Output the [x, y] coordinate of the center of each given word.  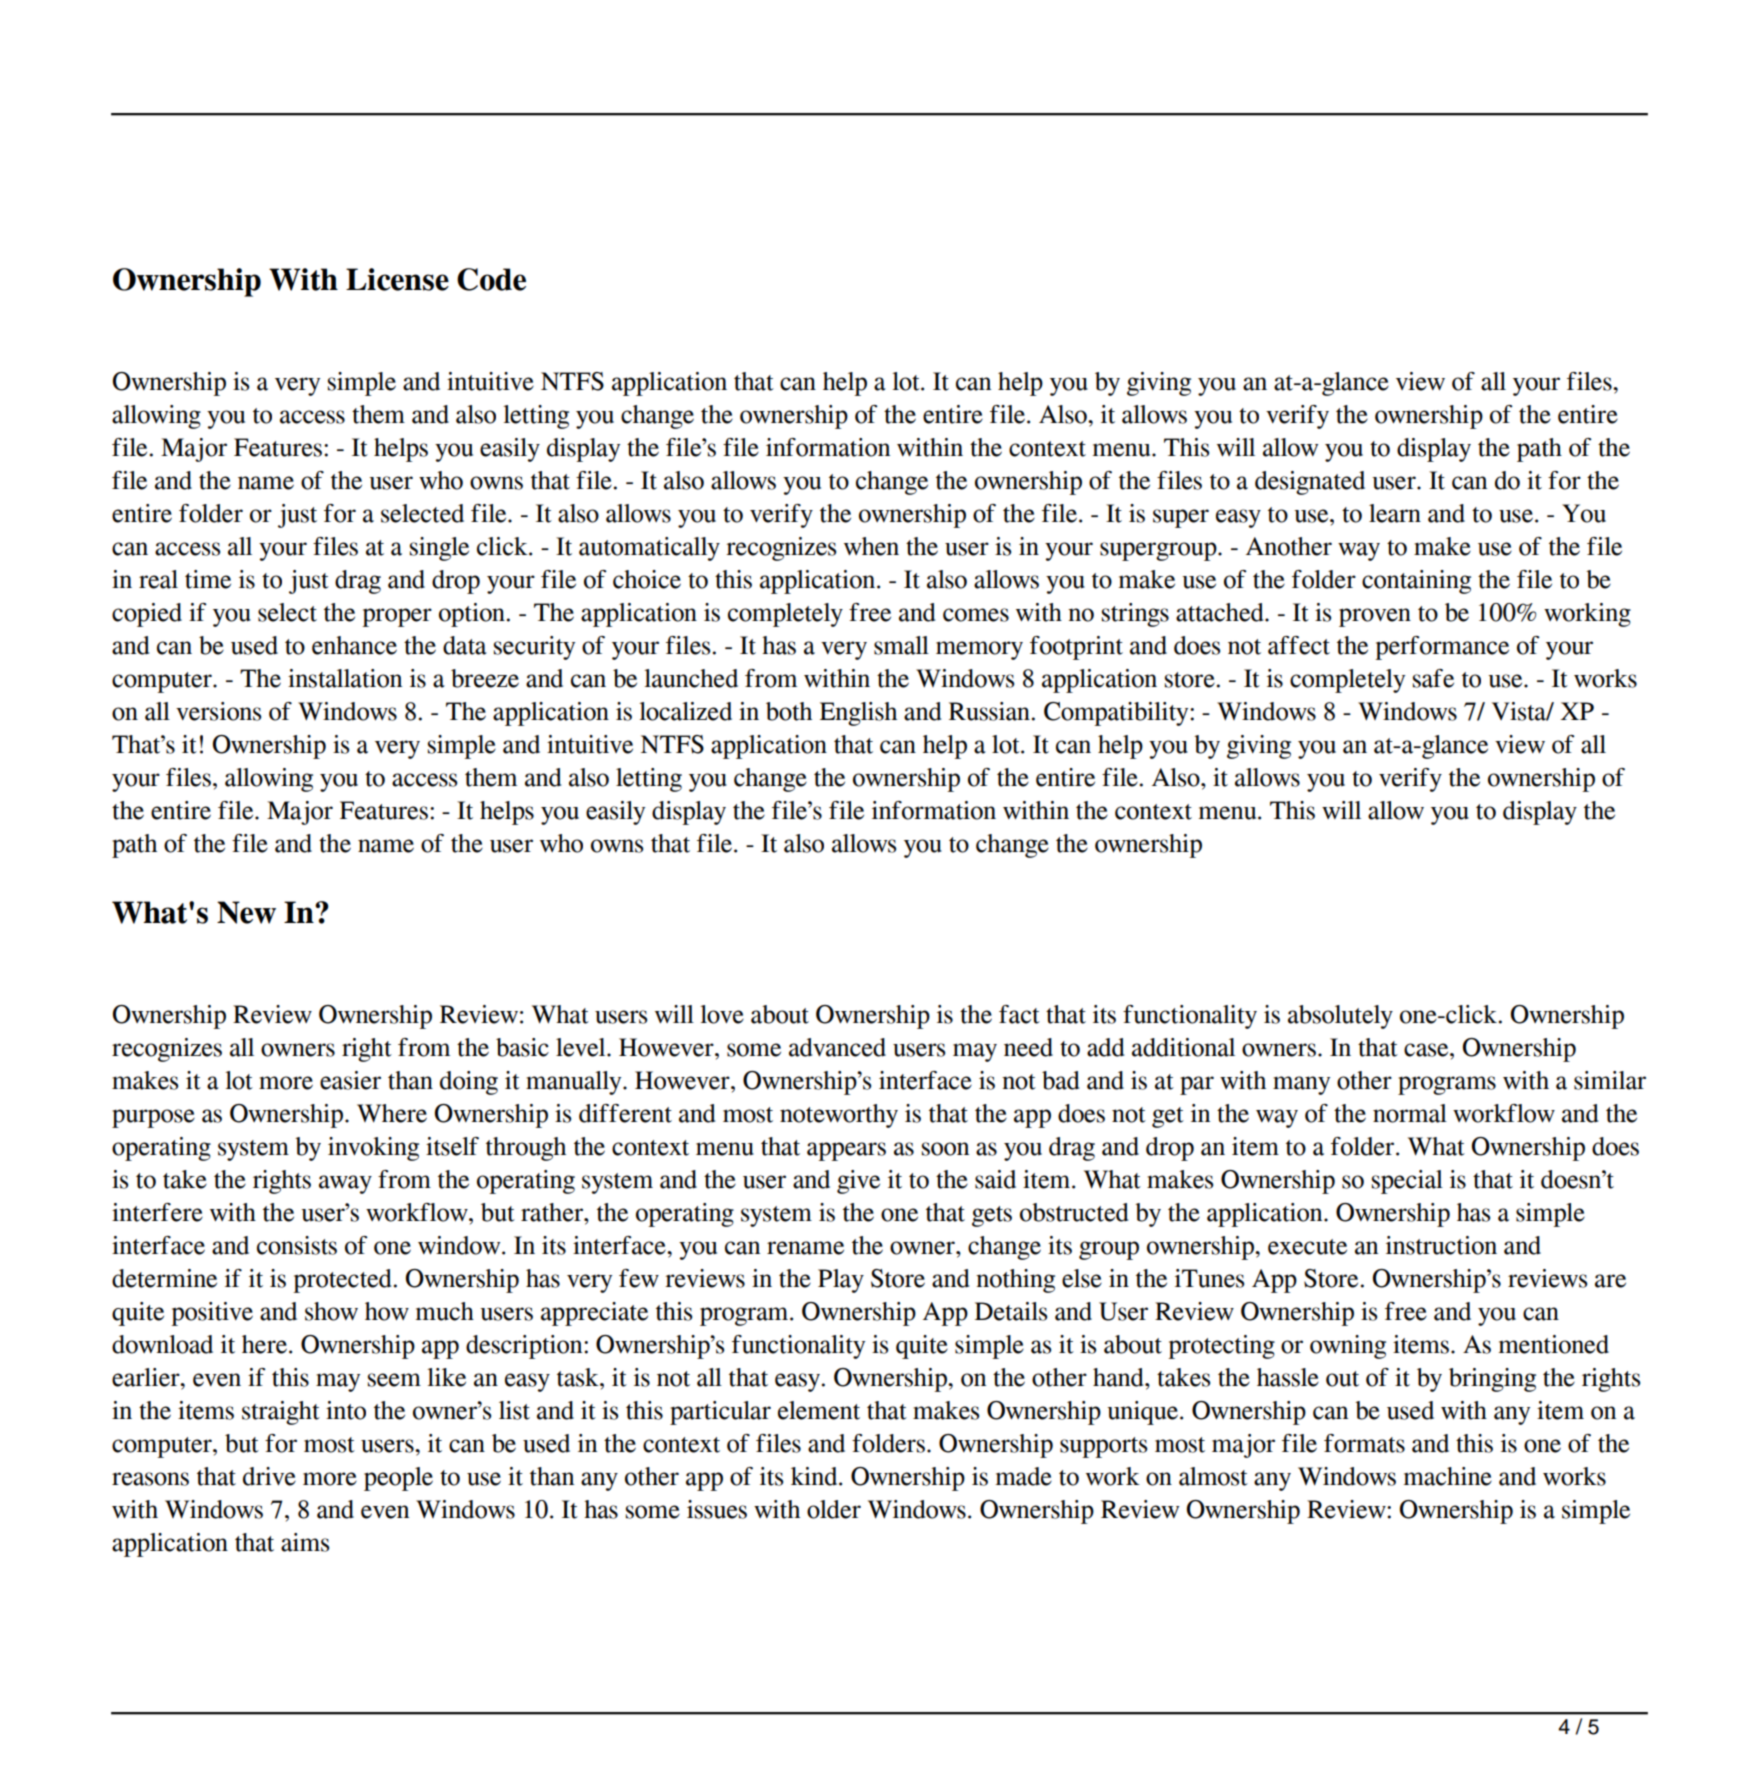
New [246, 912]
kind [815, 1476]
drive [269, 1476]
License [397, 279]
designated [1310, 483]
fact [1019, 1014]
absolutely [1340, 1017]
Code [491, 279]
